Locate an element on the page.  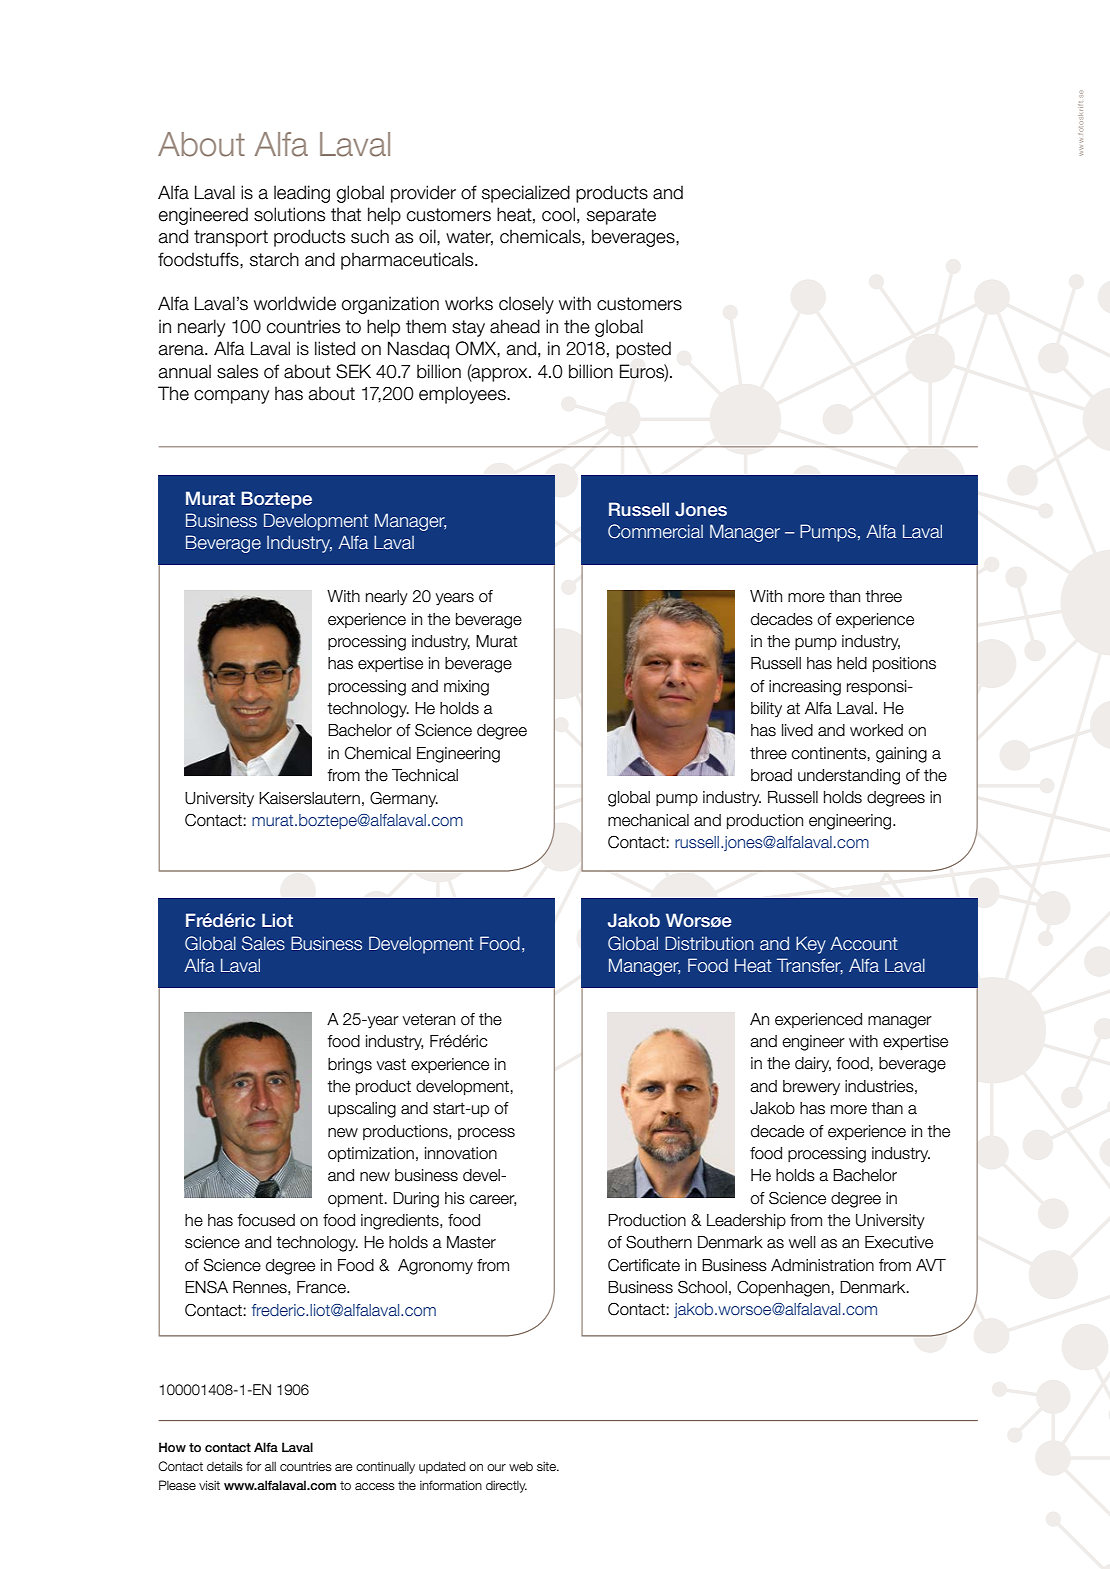
dairy is located at coordinates (813, 1064).
